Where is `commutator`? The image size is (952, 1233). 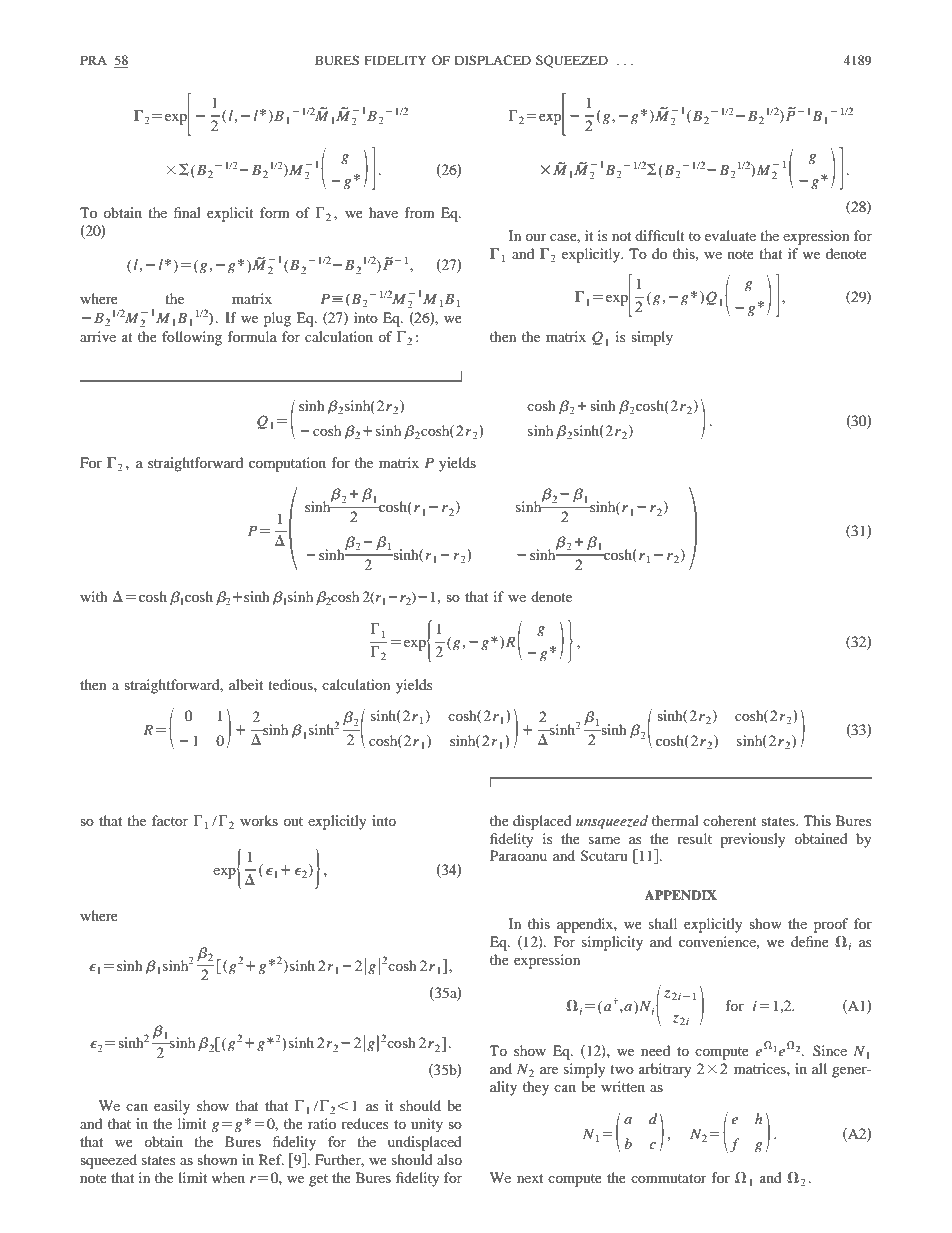
commutator is located at coordinates (669, 1178).
